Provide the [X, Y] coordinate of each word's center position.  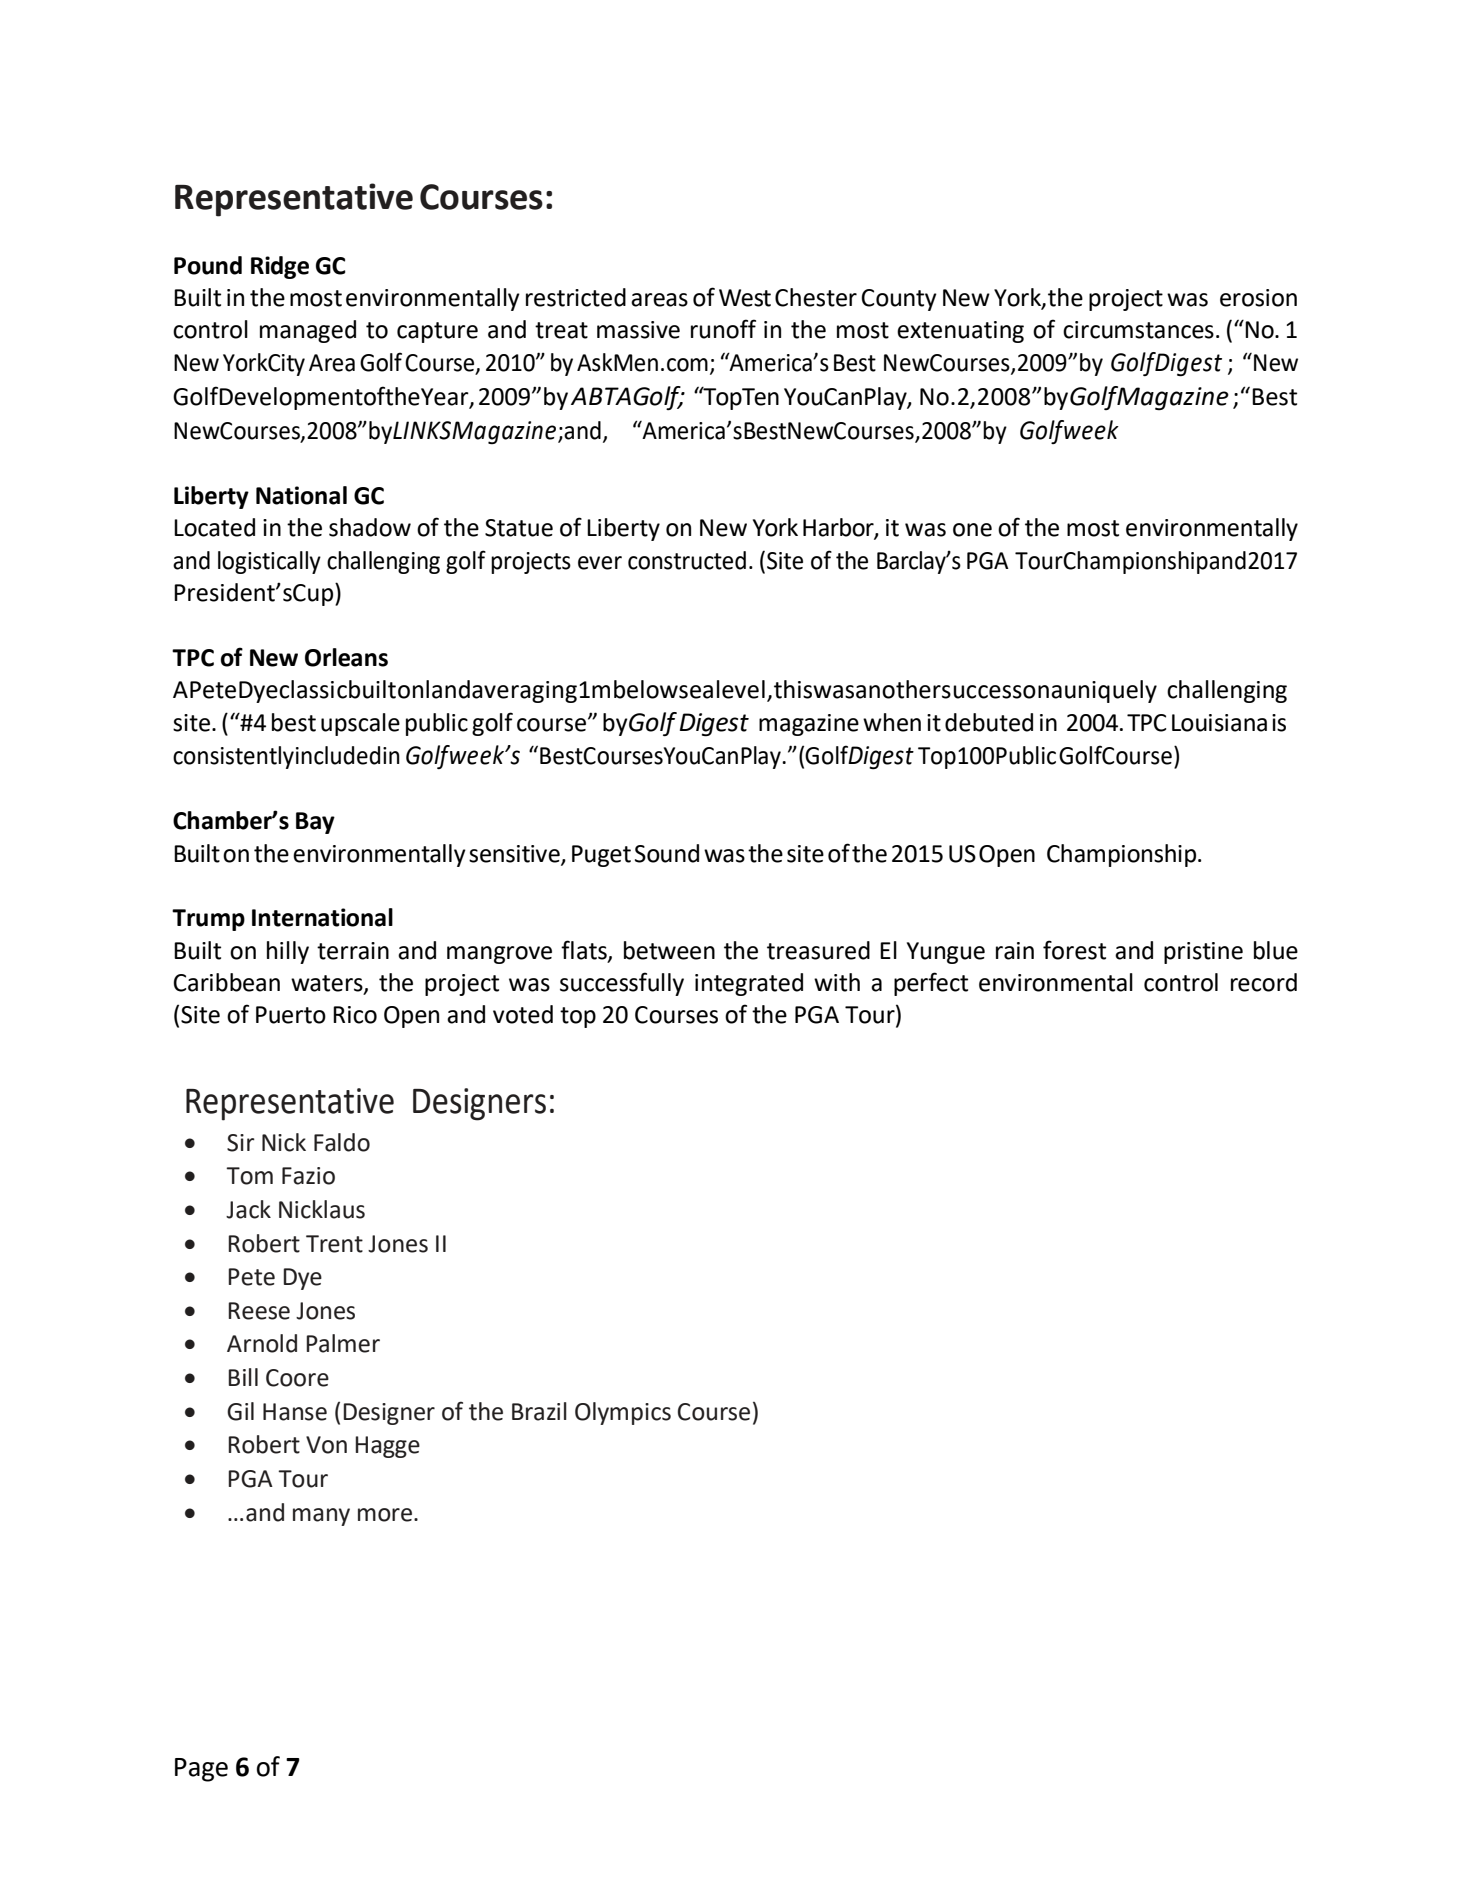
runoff [723, 329]
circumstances [1138, 330]
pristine [1203, 953]
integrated [749, 984]
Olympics [623, 1413]
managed [308, 331]
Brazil [539, 1411]
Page [201, 1770]
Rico [355, 1015]
